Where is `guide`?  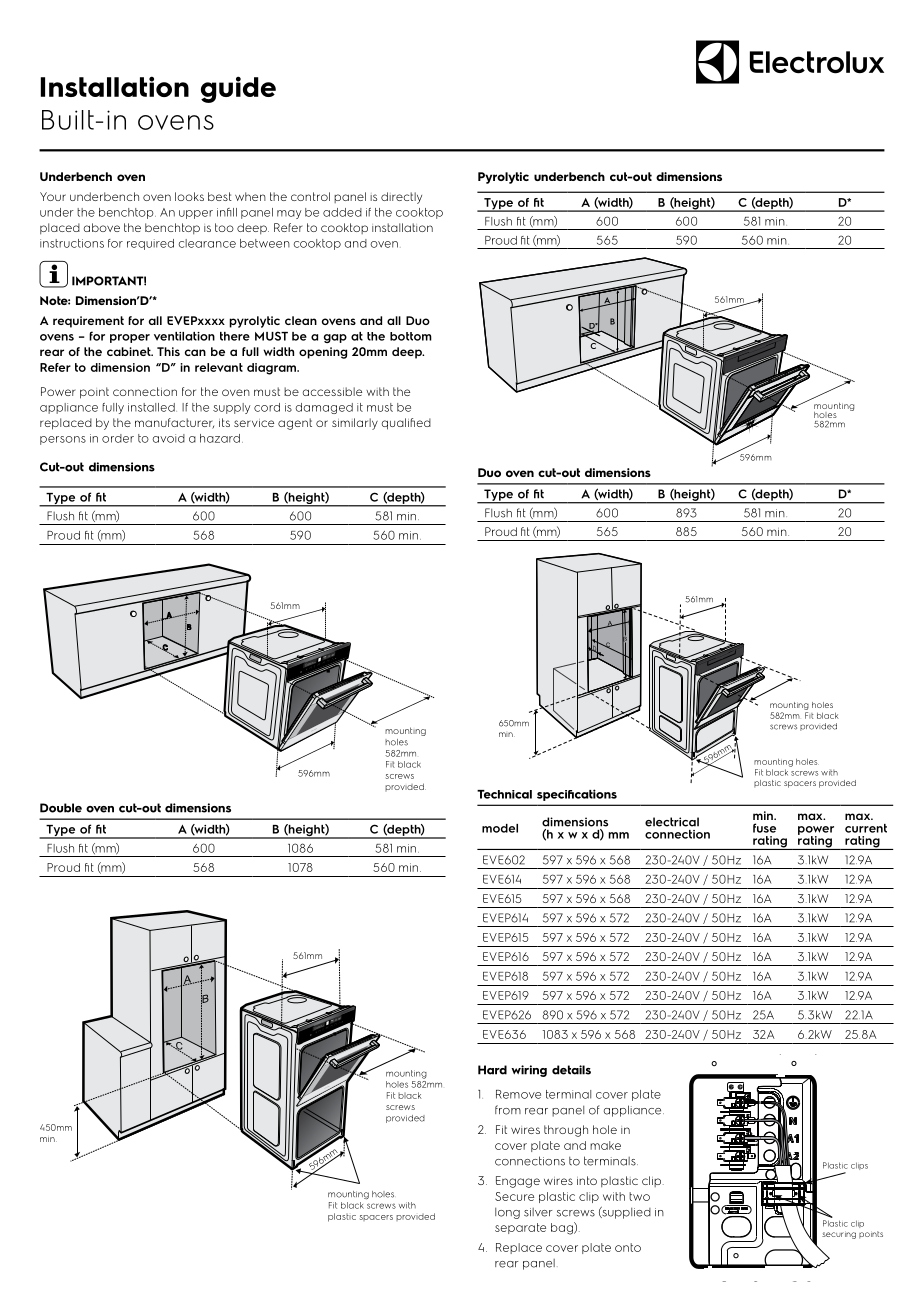 guide is located at coordinates (238, 89).
